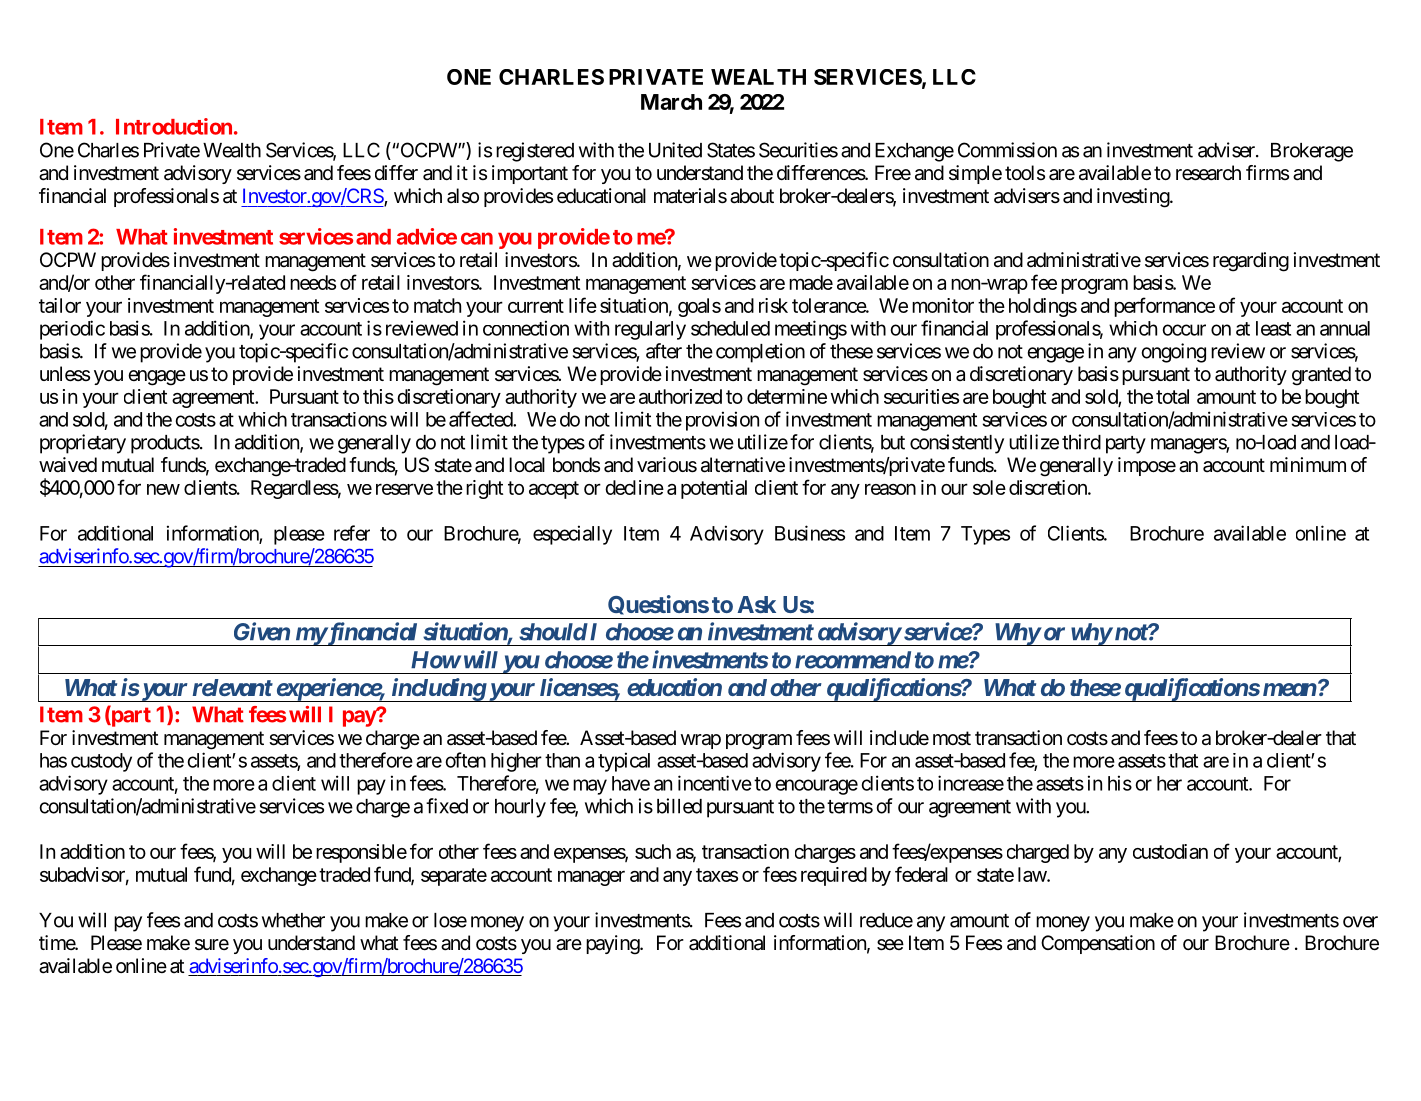 Image resolution: width=1421 pixels, height=1101 pixels. I want to click on whether, so click(293, 920).
